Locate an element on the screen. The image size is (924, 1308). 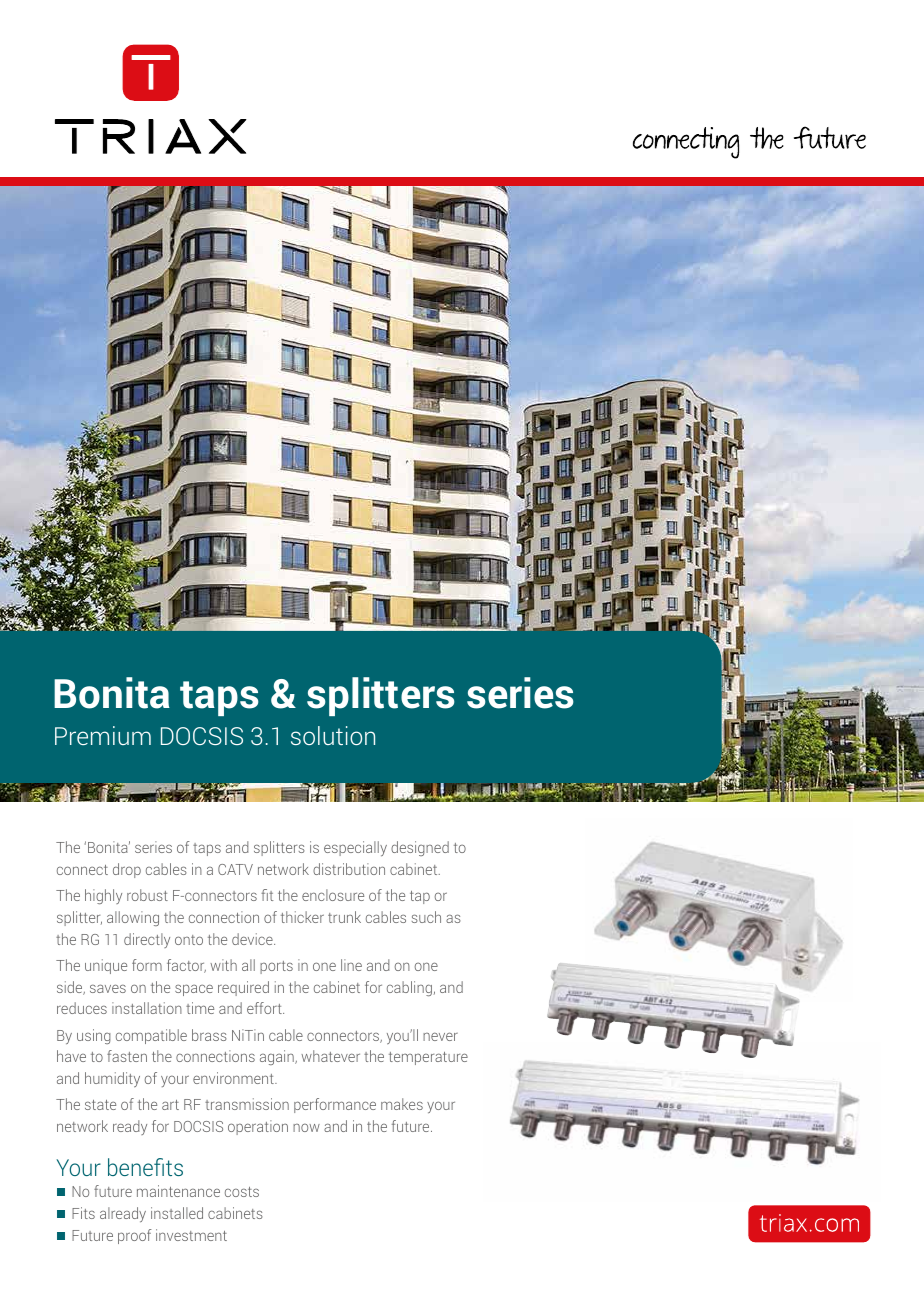
drop is located at coordinates (127, 870).
